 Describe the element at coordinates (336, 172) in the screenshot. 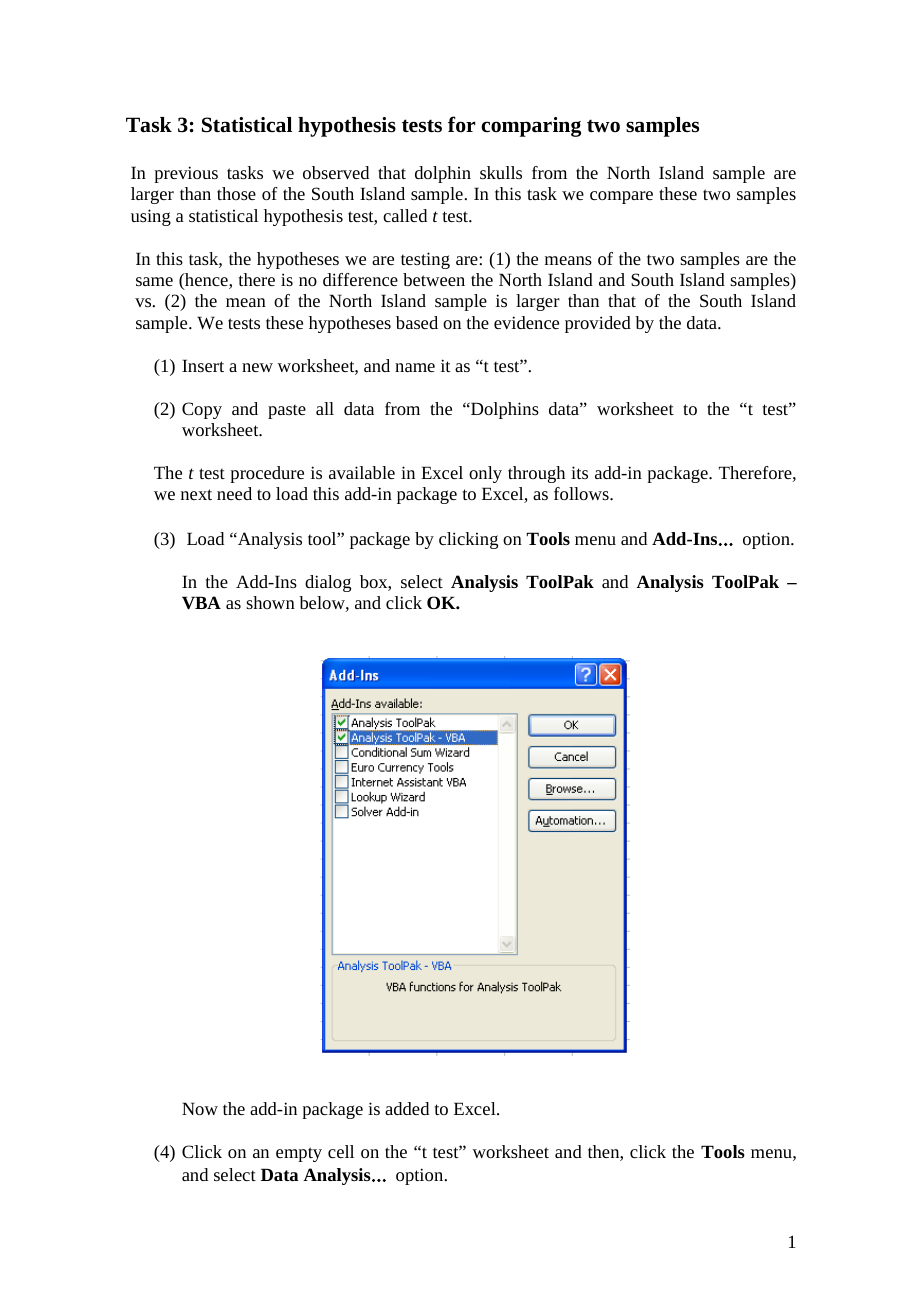

I see `observed` at that location.
